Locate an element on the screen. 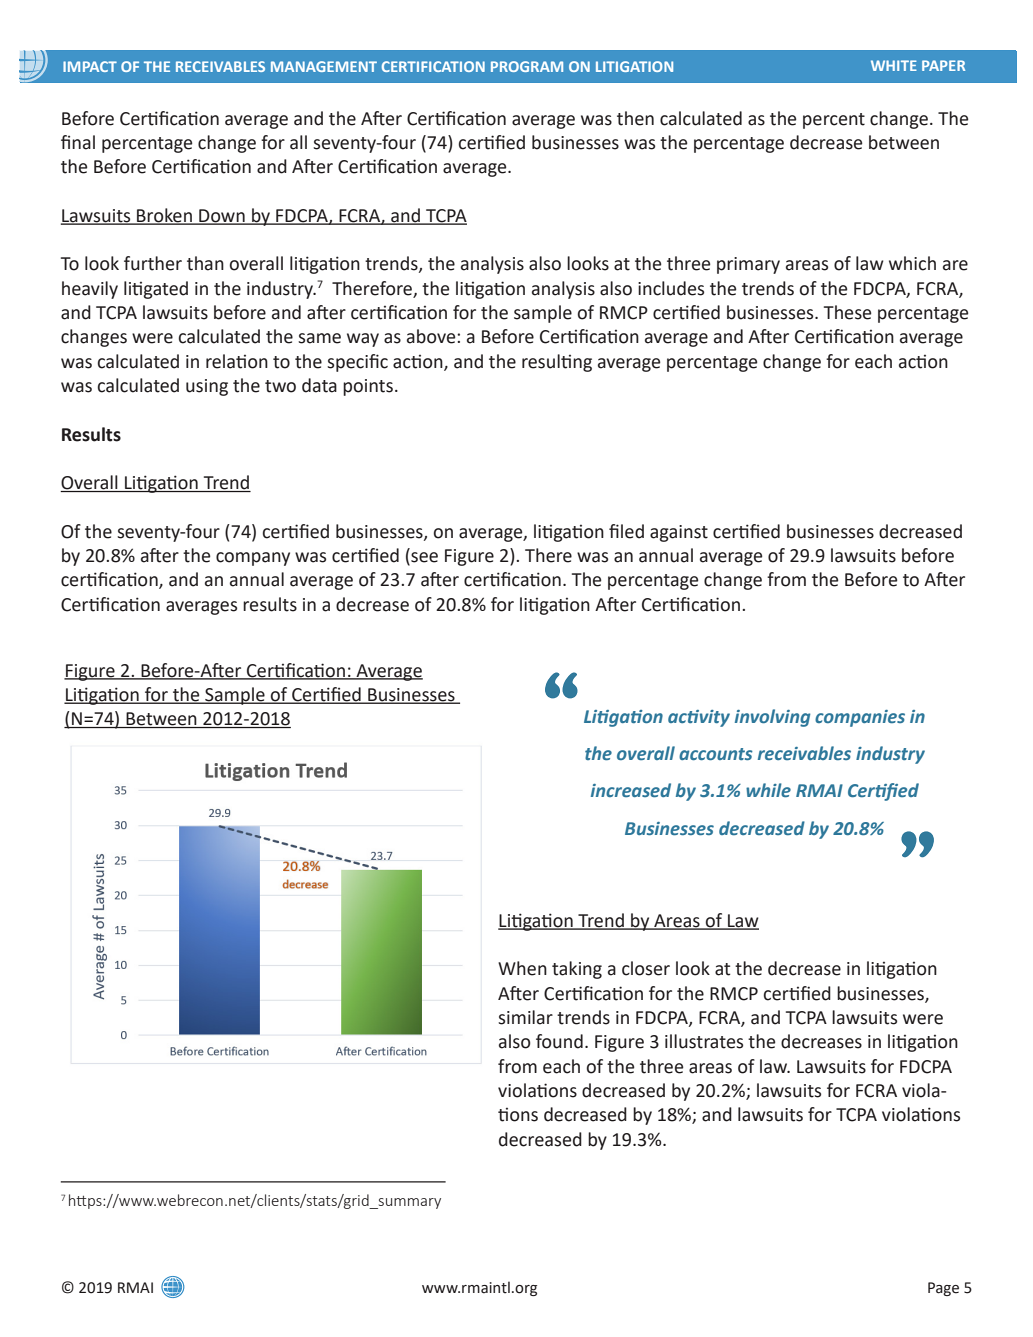 This screenshot has height=1337, width=1033. illustrates is located at coordinates (704, 1041).
